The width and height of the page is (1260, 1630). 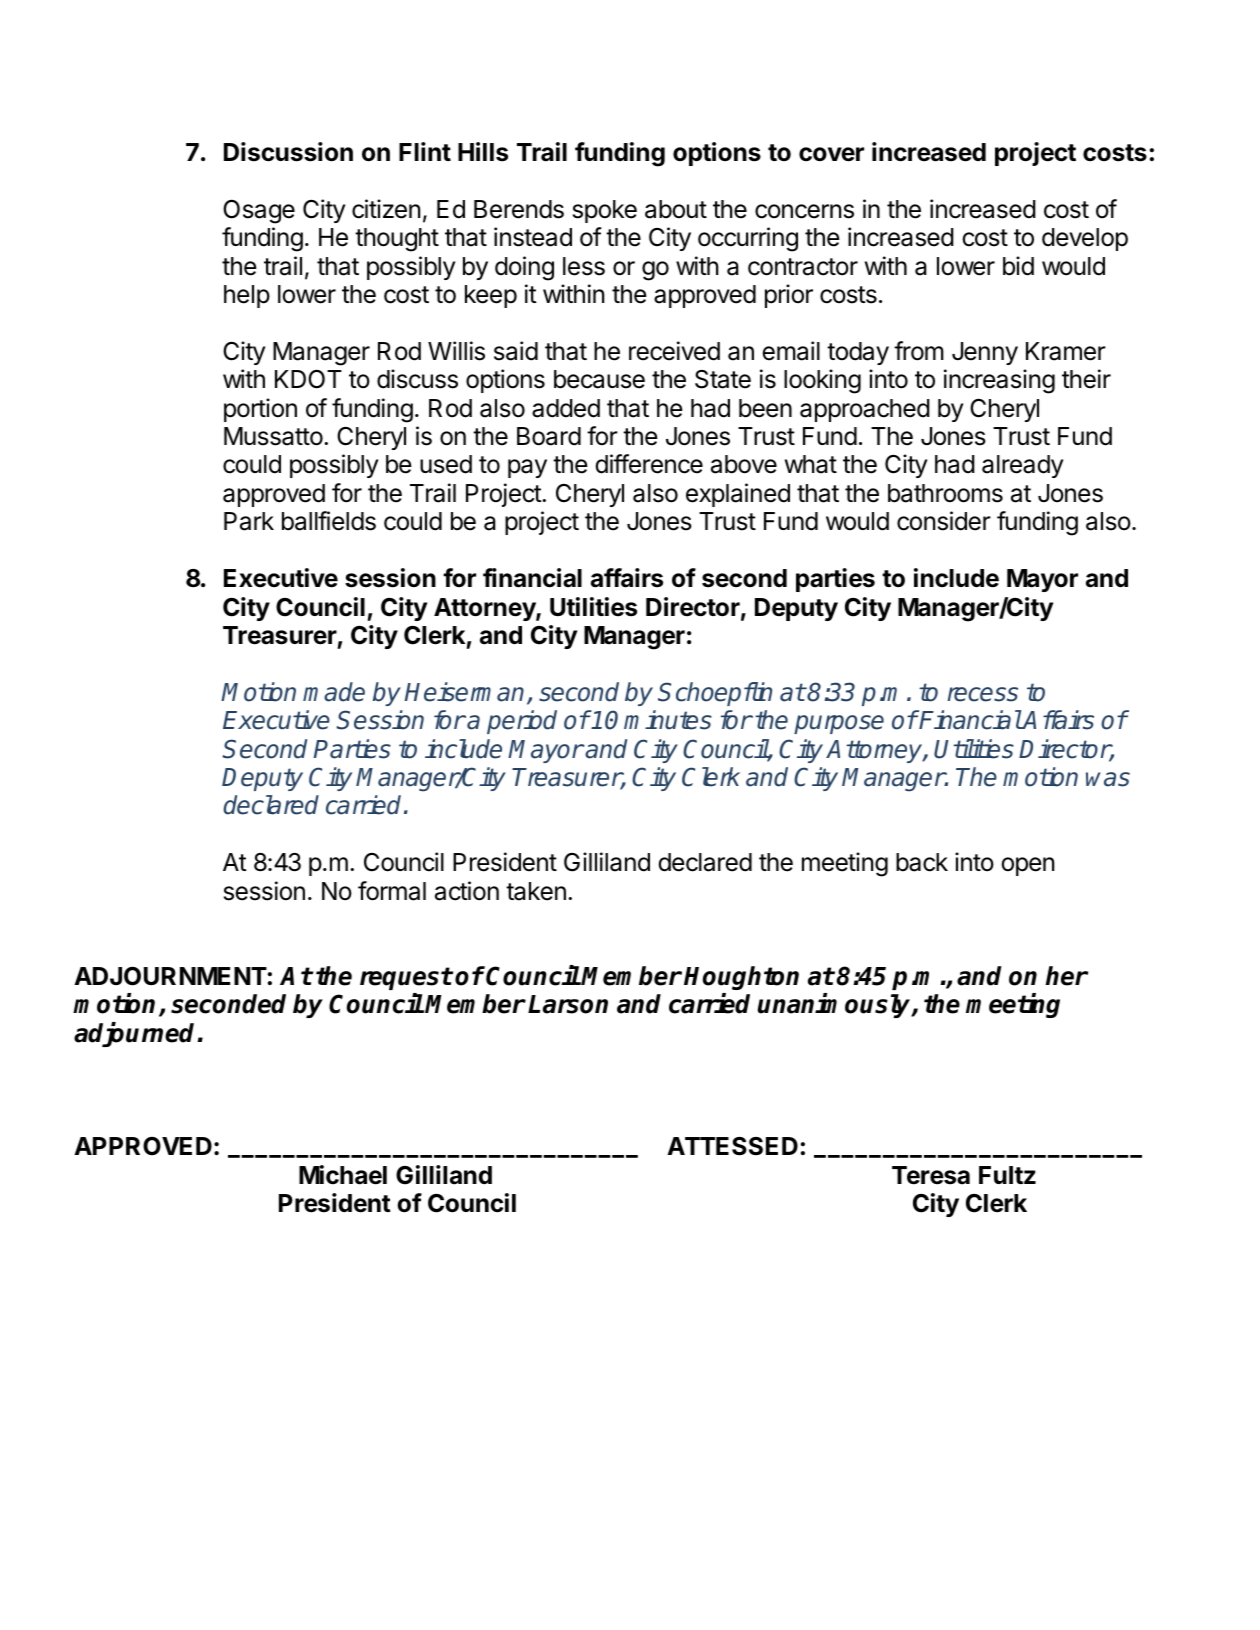 I want to click on Michael, so click(x=343, y=1175).
